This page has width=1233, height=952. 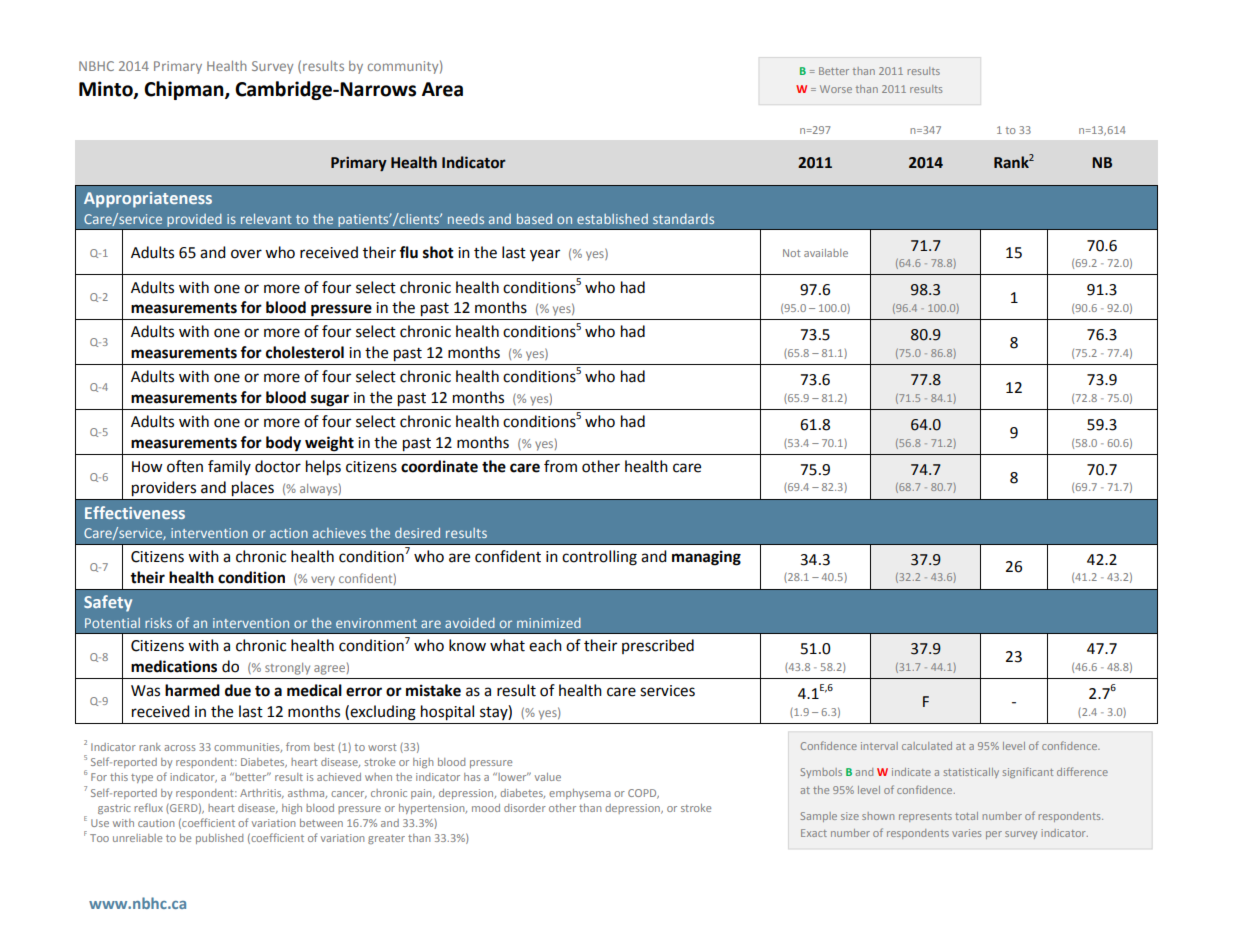 What do you see at coordinates (580, 794) in the page?
I see `emphysema` at bounding box center [580, 794].
